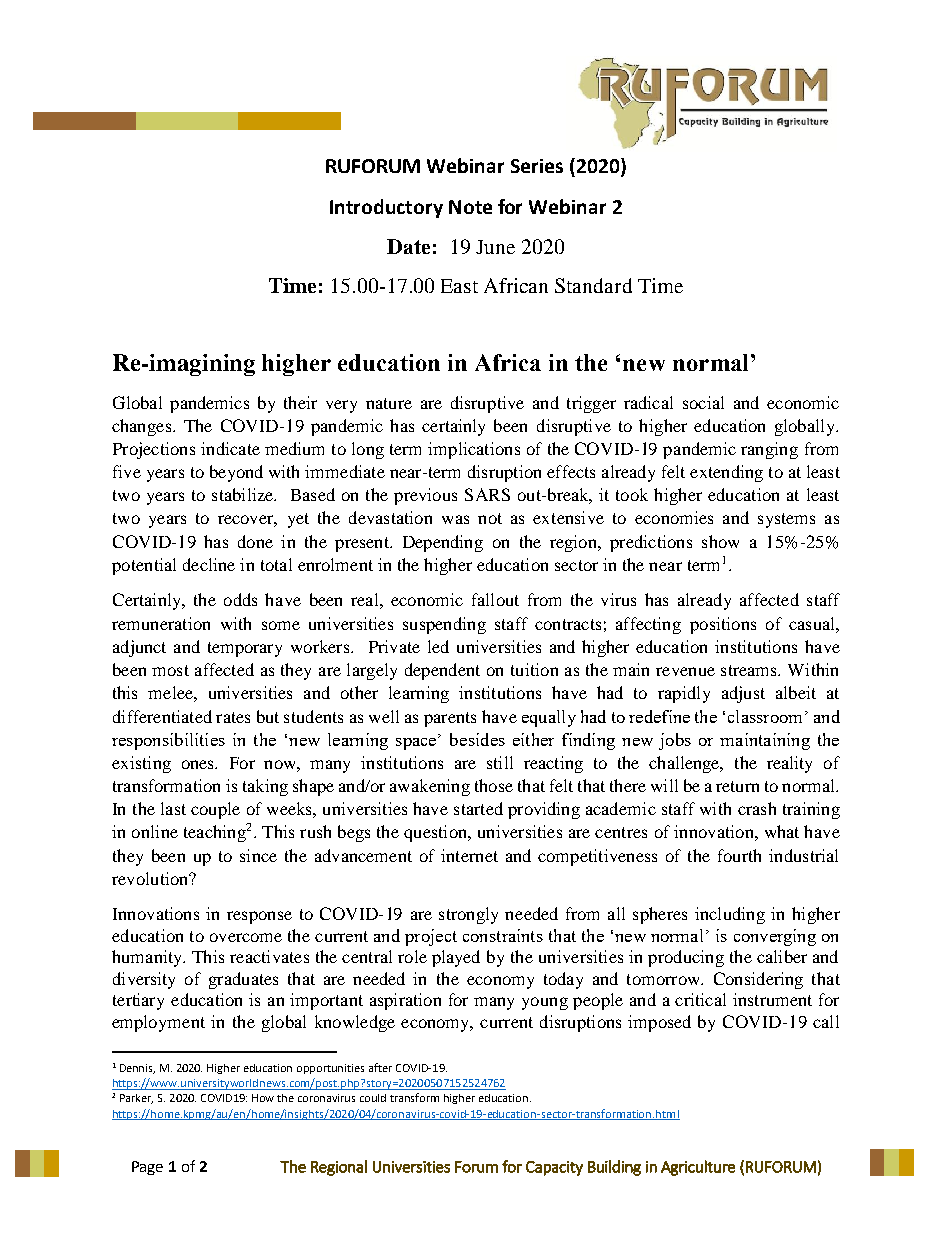  Describe the element at coordinates (750, 670) in the image. I see `streams` at that location.
